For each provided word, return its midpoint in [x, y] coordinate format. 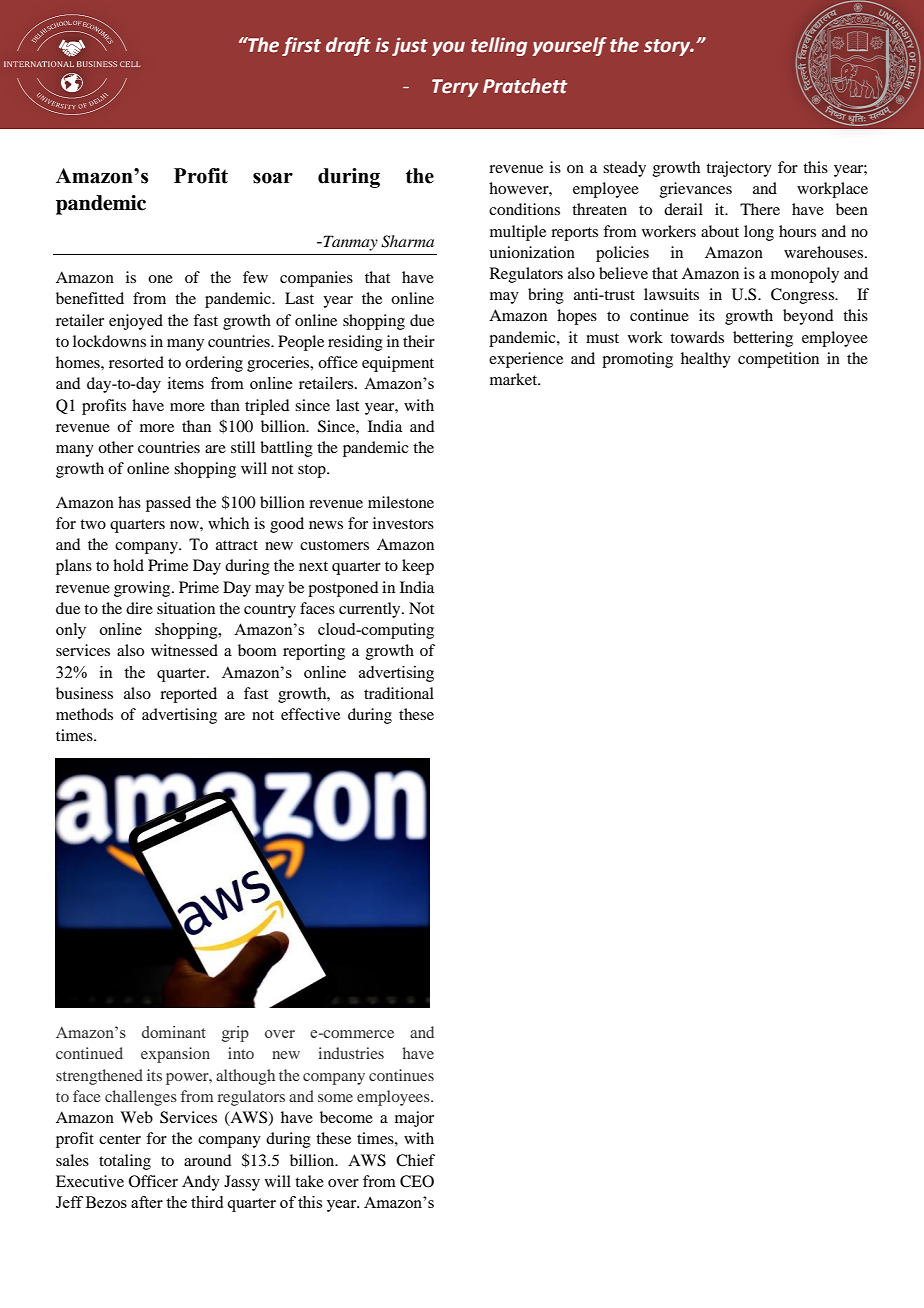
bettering [763, 339]
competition [778, 360]
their [419, 341]
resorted [136, 362]
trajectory [739, 169]
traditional [399, 693]
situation [186, 608]
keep [418, 567]
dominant [174, 1032]
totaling [125, 1162]
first [301, 46]
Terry [455, 88]
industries [351, 1053]
